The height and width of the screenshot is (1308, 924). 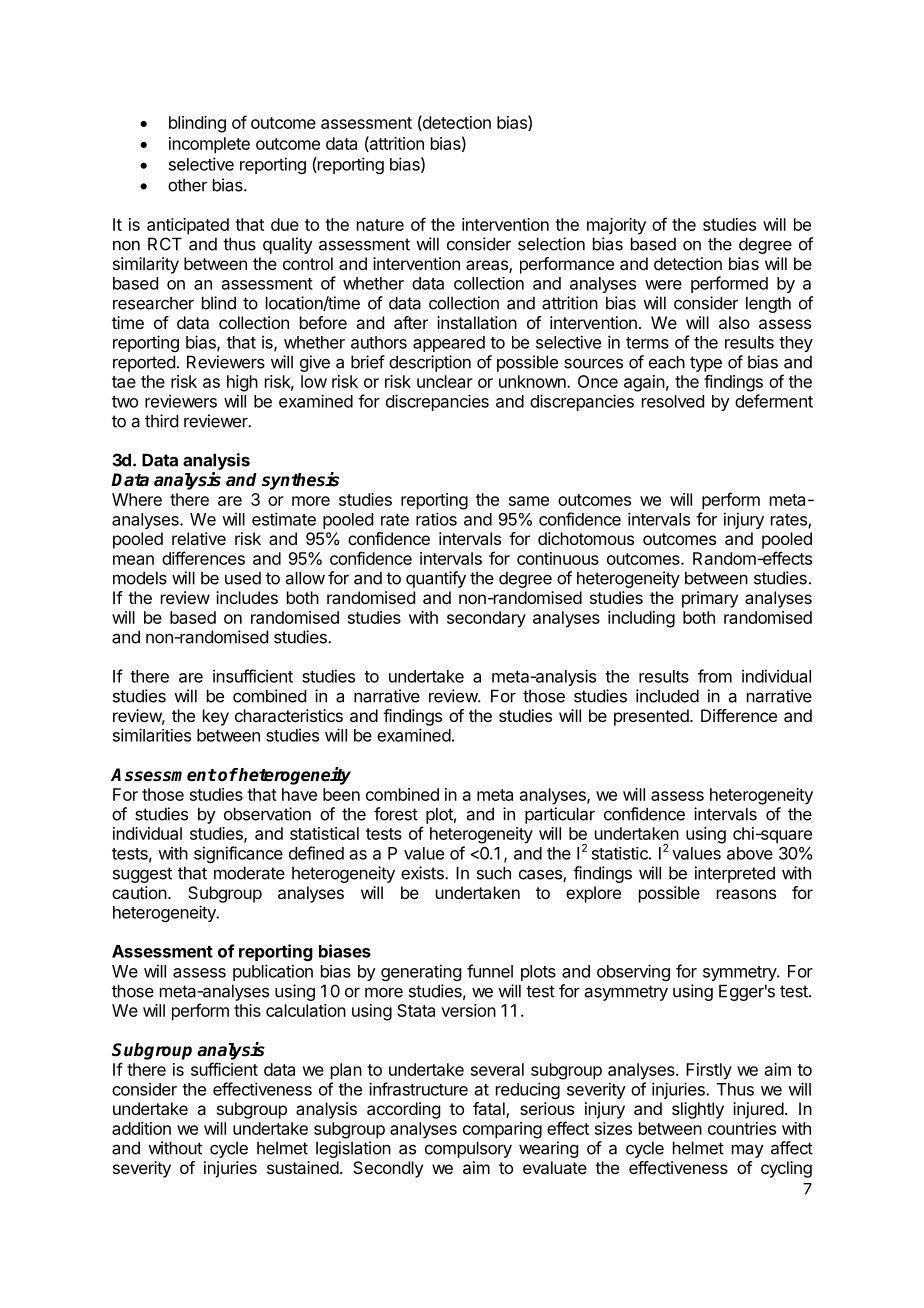 What do you see at coordinates (141, 1128) in the screenshot?
I see `addition` at bounding box center [141, 1128].
